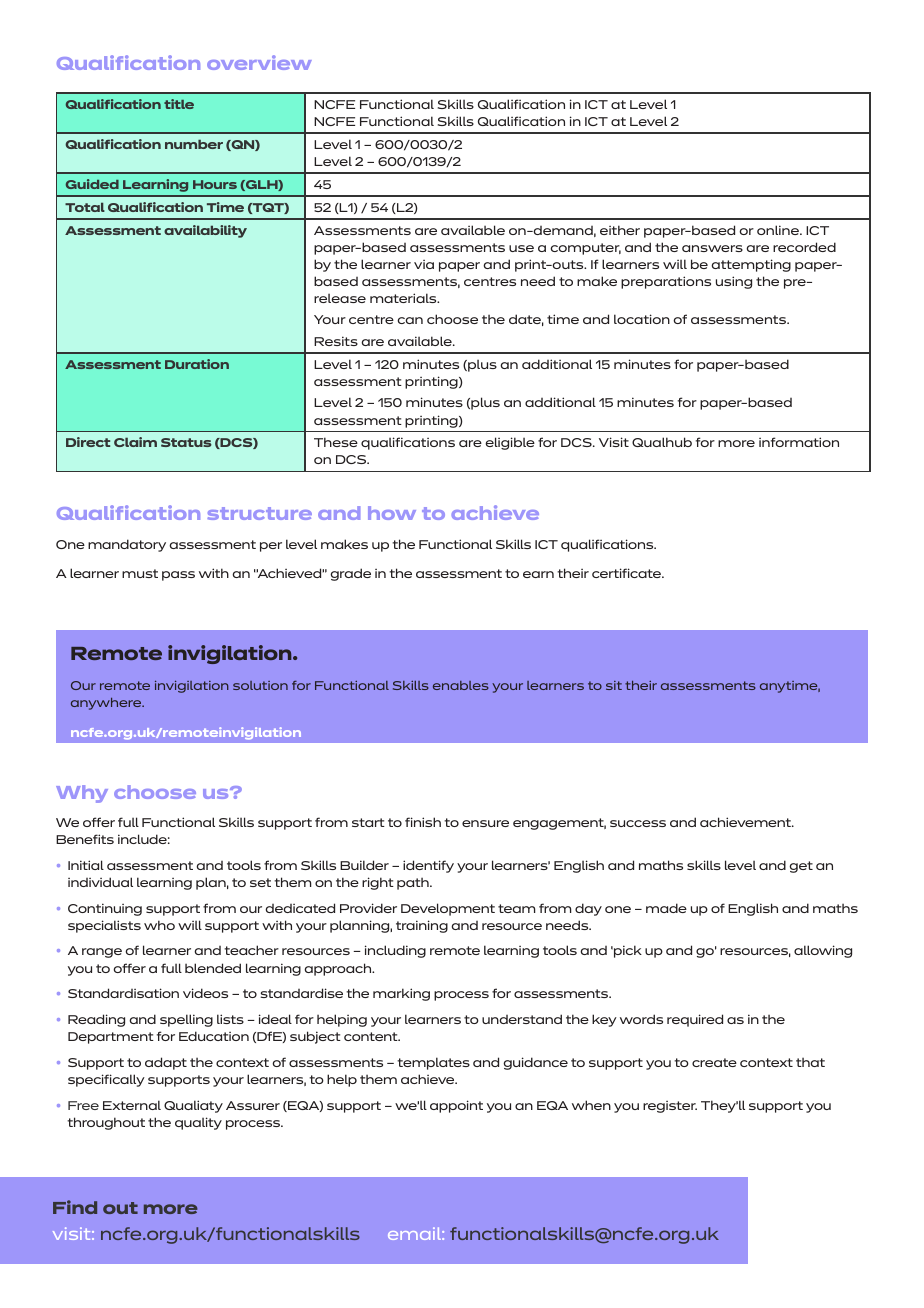  Describe the element at coordinates (178, 576) in the screenshot. I see `pass` at that location.
